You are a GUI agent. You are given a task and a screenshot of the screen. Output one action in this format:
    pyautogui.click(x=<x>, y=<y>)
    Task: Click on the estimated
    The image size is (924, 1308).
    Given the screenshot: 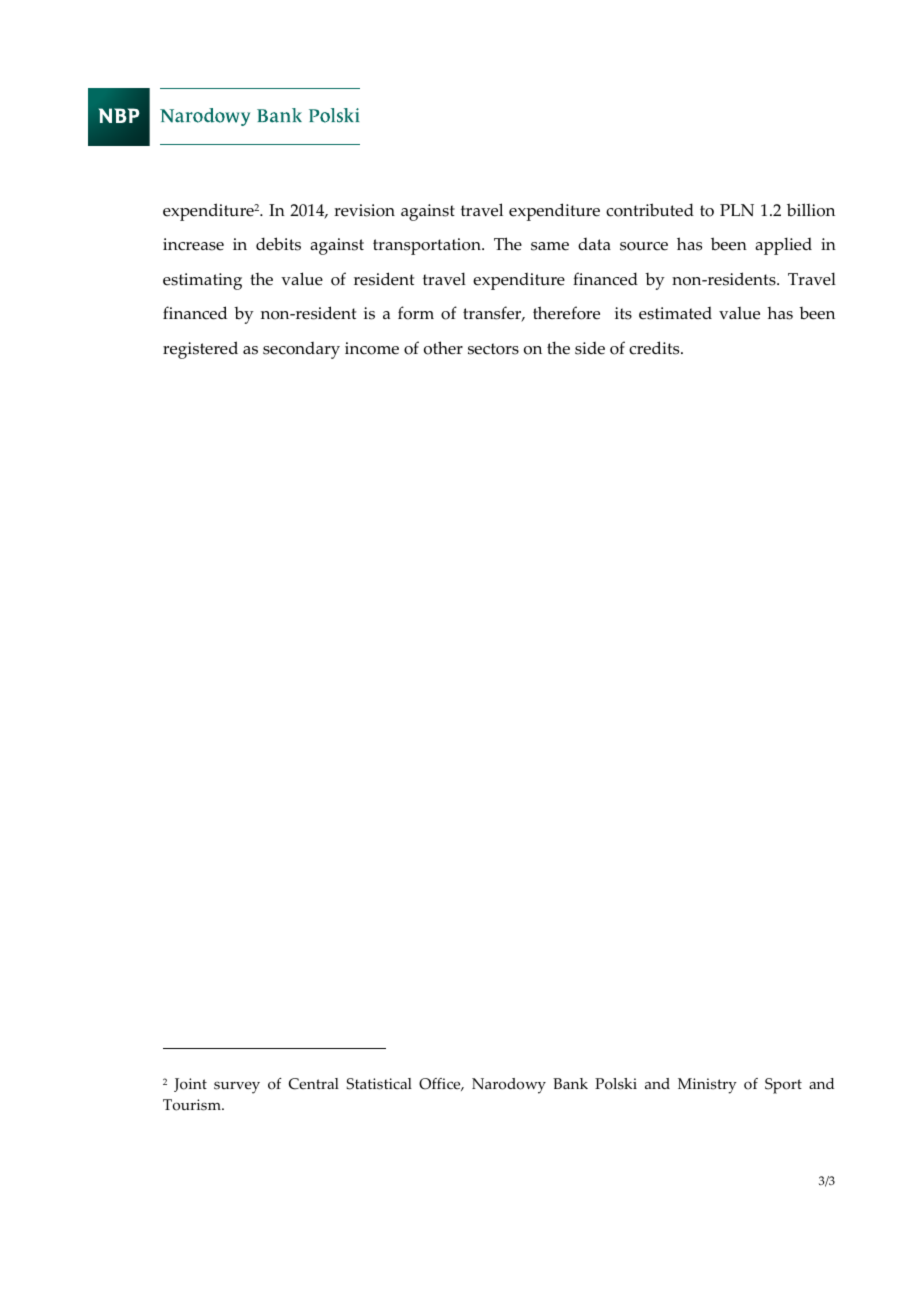 What is the action you would take?
    pyautogui.click(x=675, y=313)
